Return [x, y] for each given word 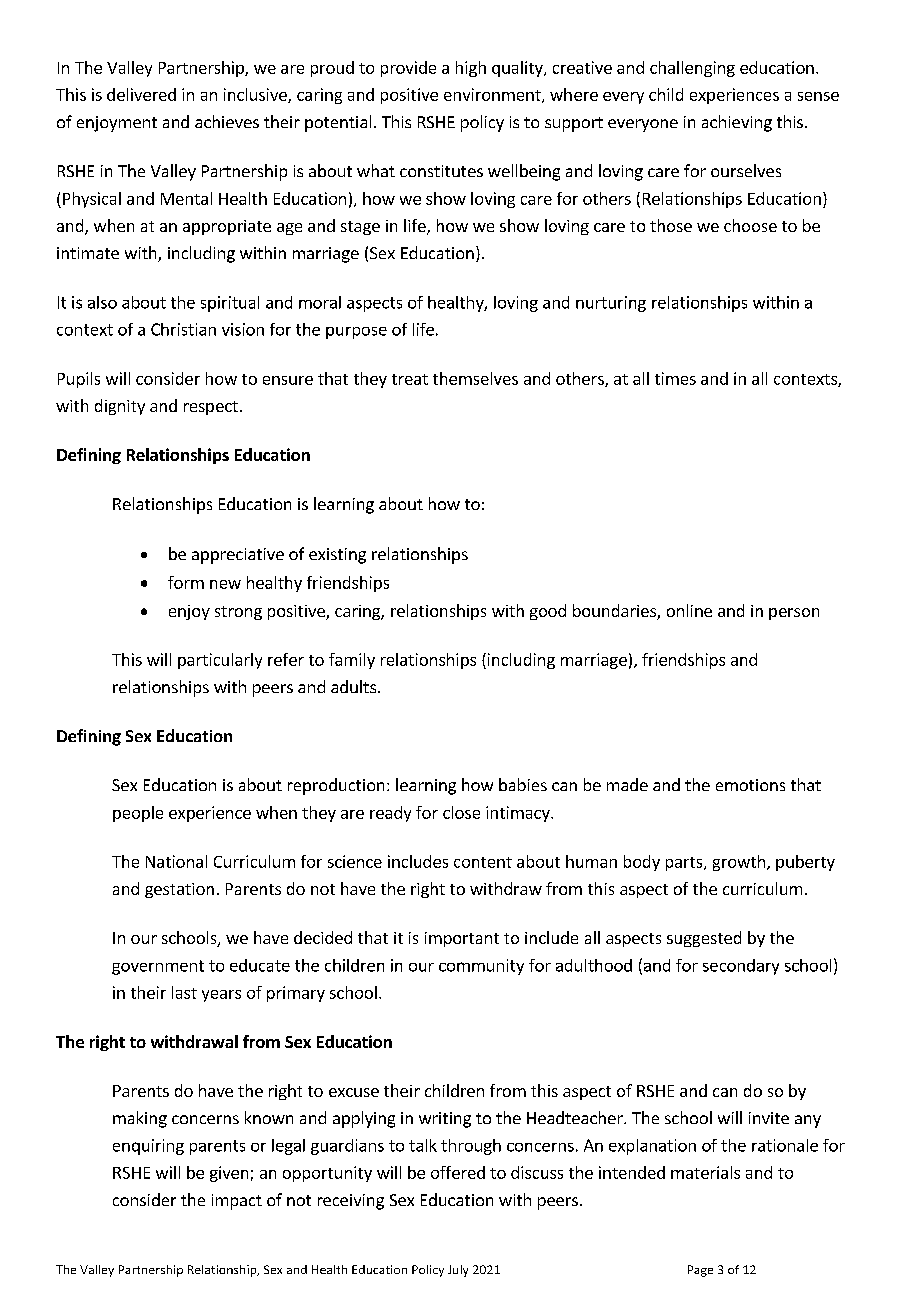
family [352, 661]
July [458, 1271]
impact [237, 1202]
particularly [220, 661]
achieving [737, 123]
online [689, 610]
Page [700, 1271]
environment [493, 95]
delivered [141, 94]
